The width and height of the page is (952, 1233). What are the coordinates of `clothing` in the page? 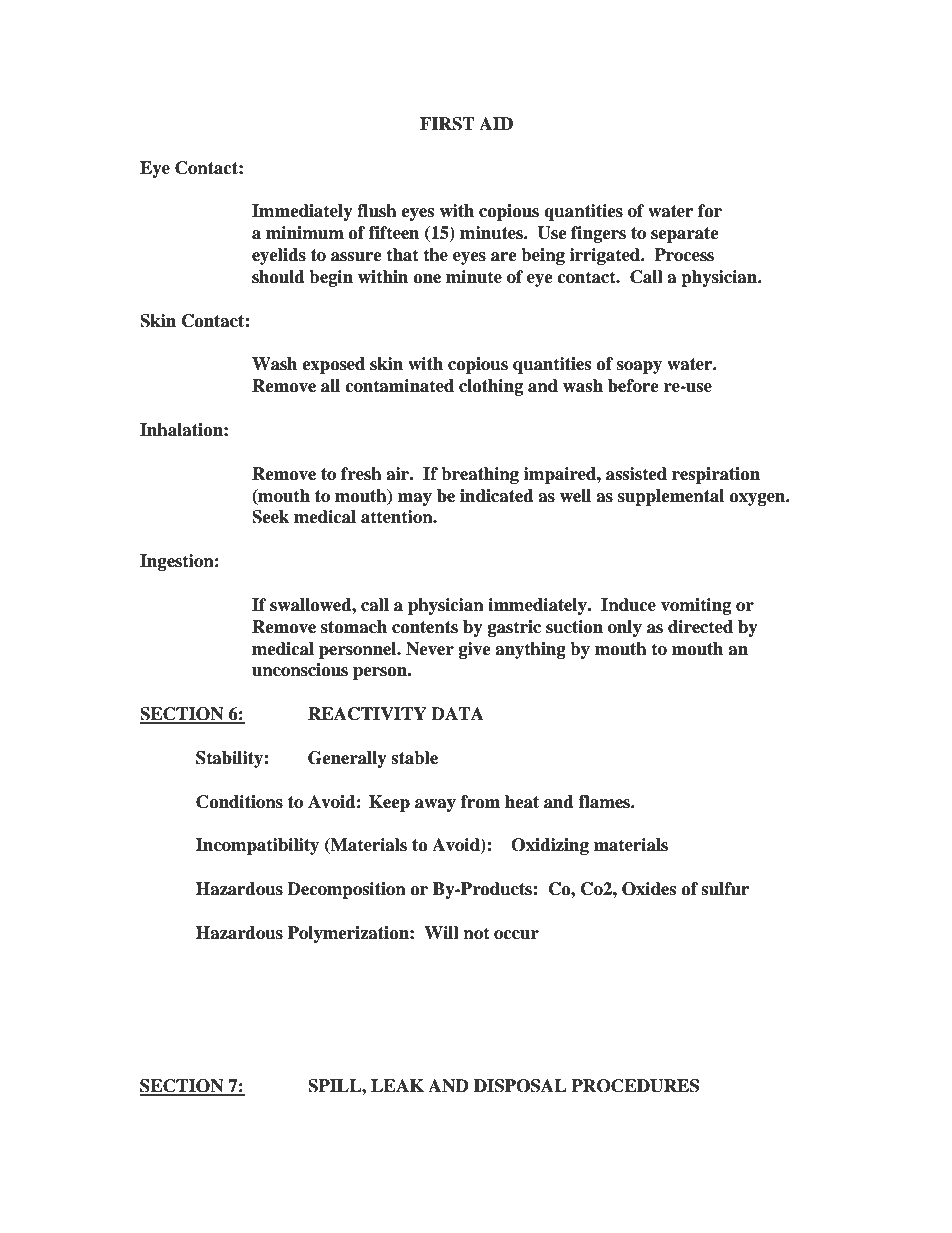 It's located at (491, 387).
